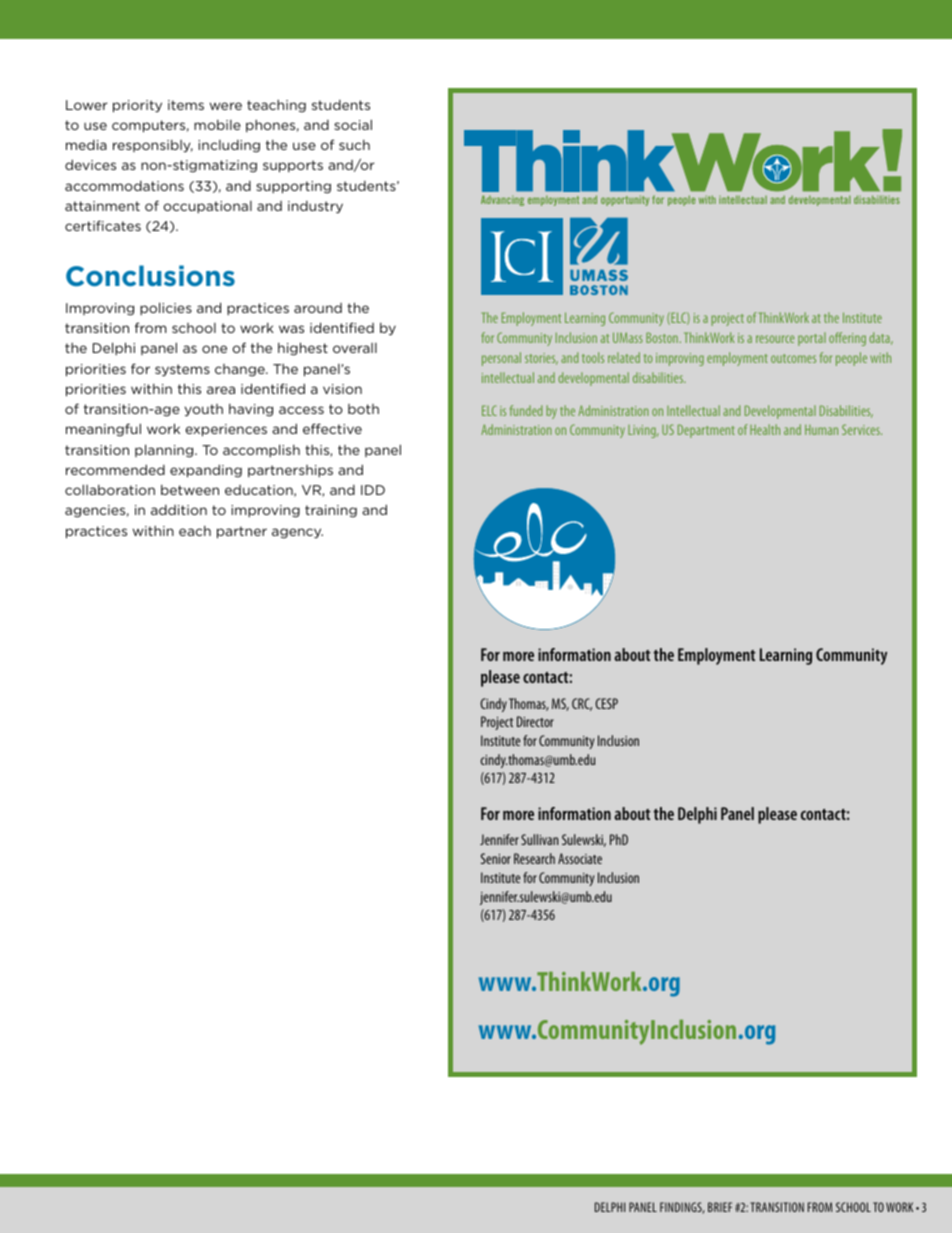 This screenshot has width=952, height=1233. I want to click on BRIEF, so click(720, 1207).
